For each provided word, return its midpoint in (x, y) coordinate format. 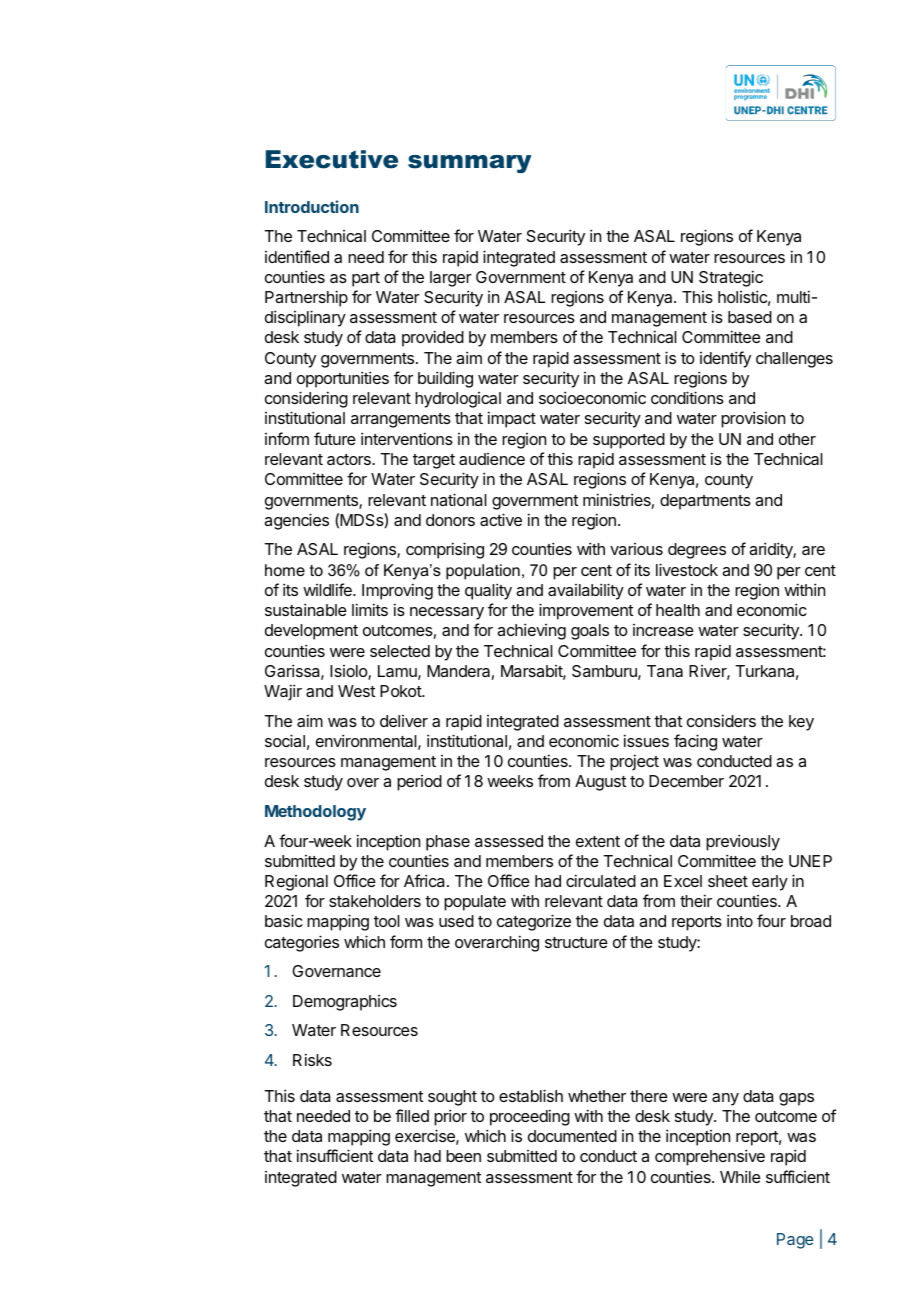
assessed (509, 841)
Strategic (731, 278)
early (770, 883)
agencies (296, 521)
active (501, 519)
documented (572, 1136)
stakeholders (375, 901)
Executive (332, 159)
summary (470, 164)
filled (412, 1115)
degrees (697, 551)
